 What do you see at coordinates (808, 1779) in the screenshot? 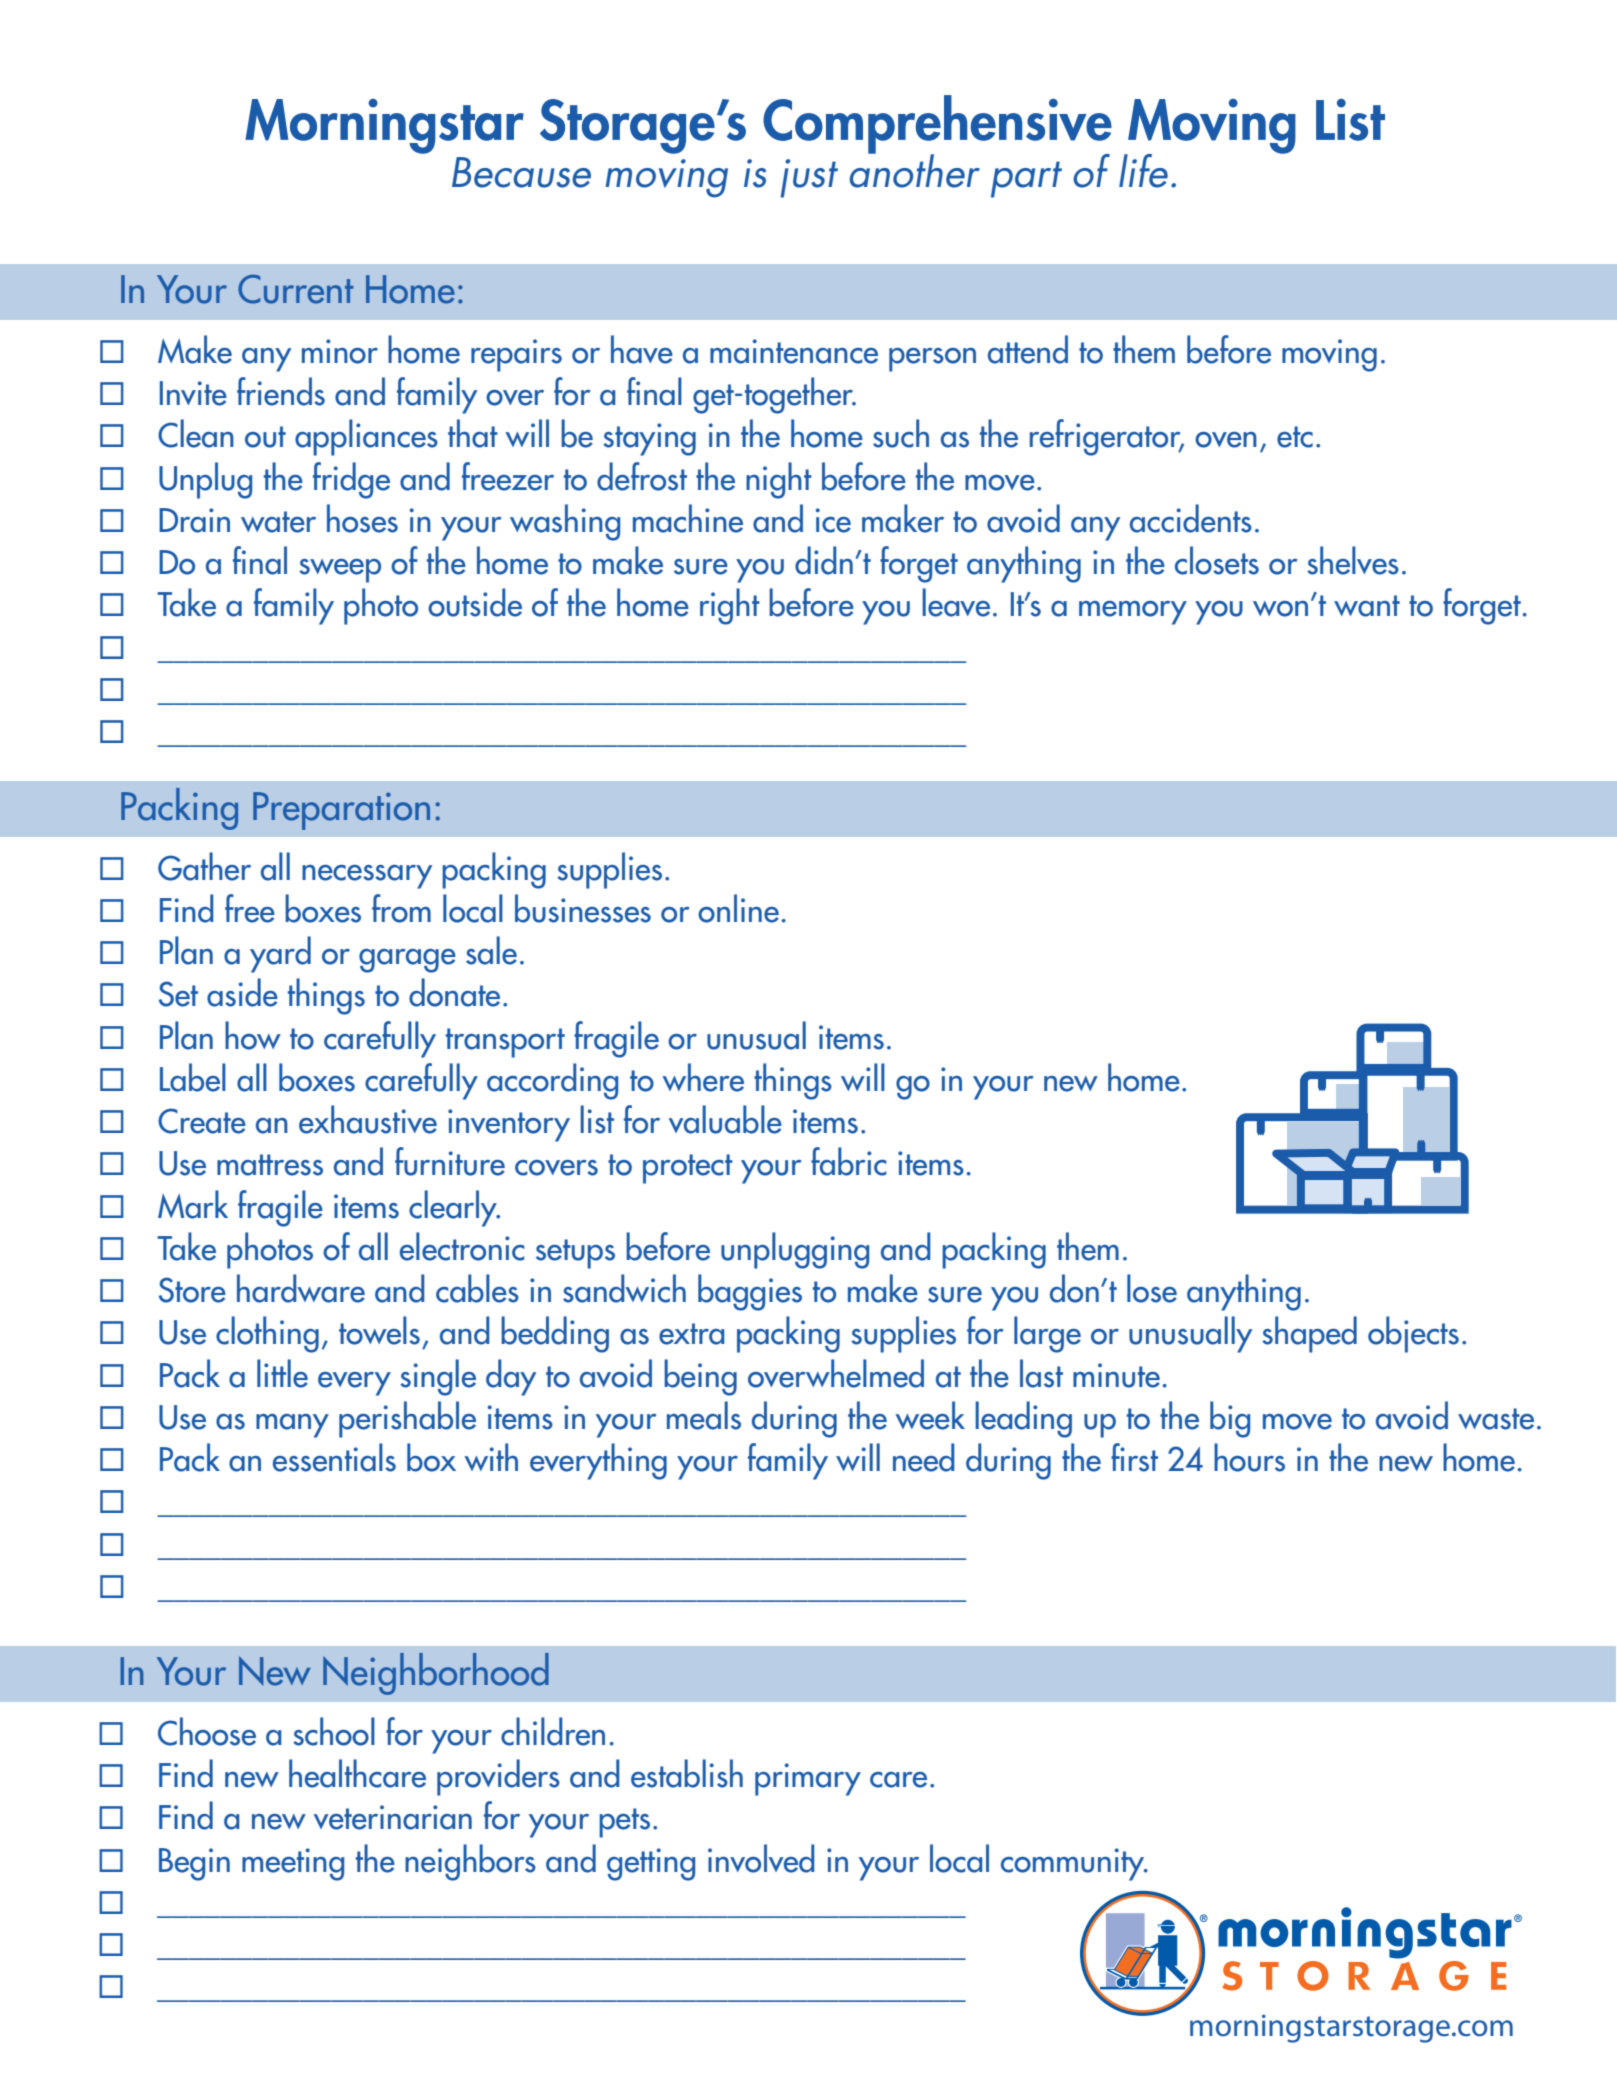
I see `primary` at bounding box center [808, 1779].
